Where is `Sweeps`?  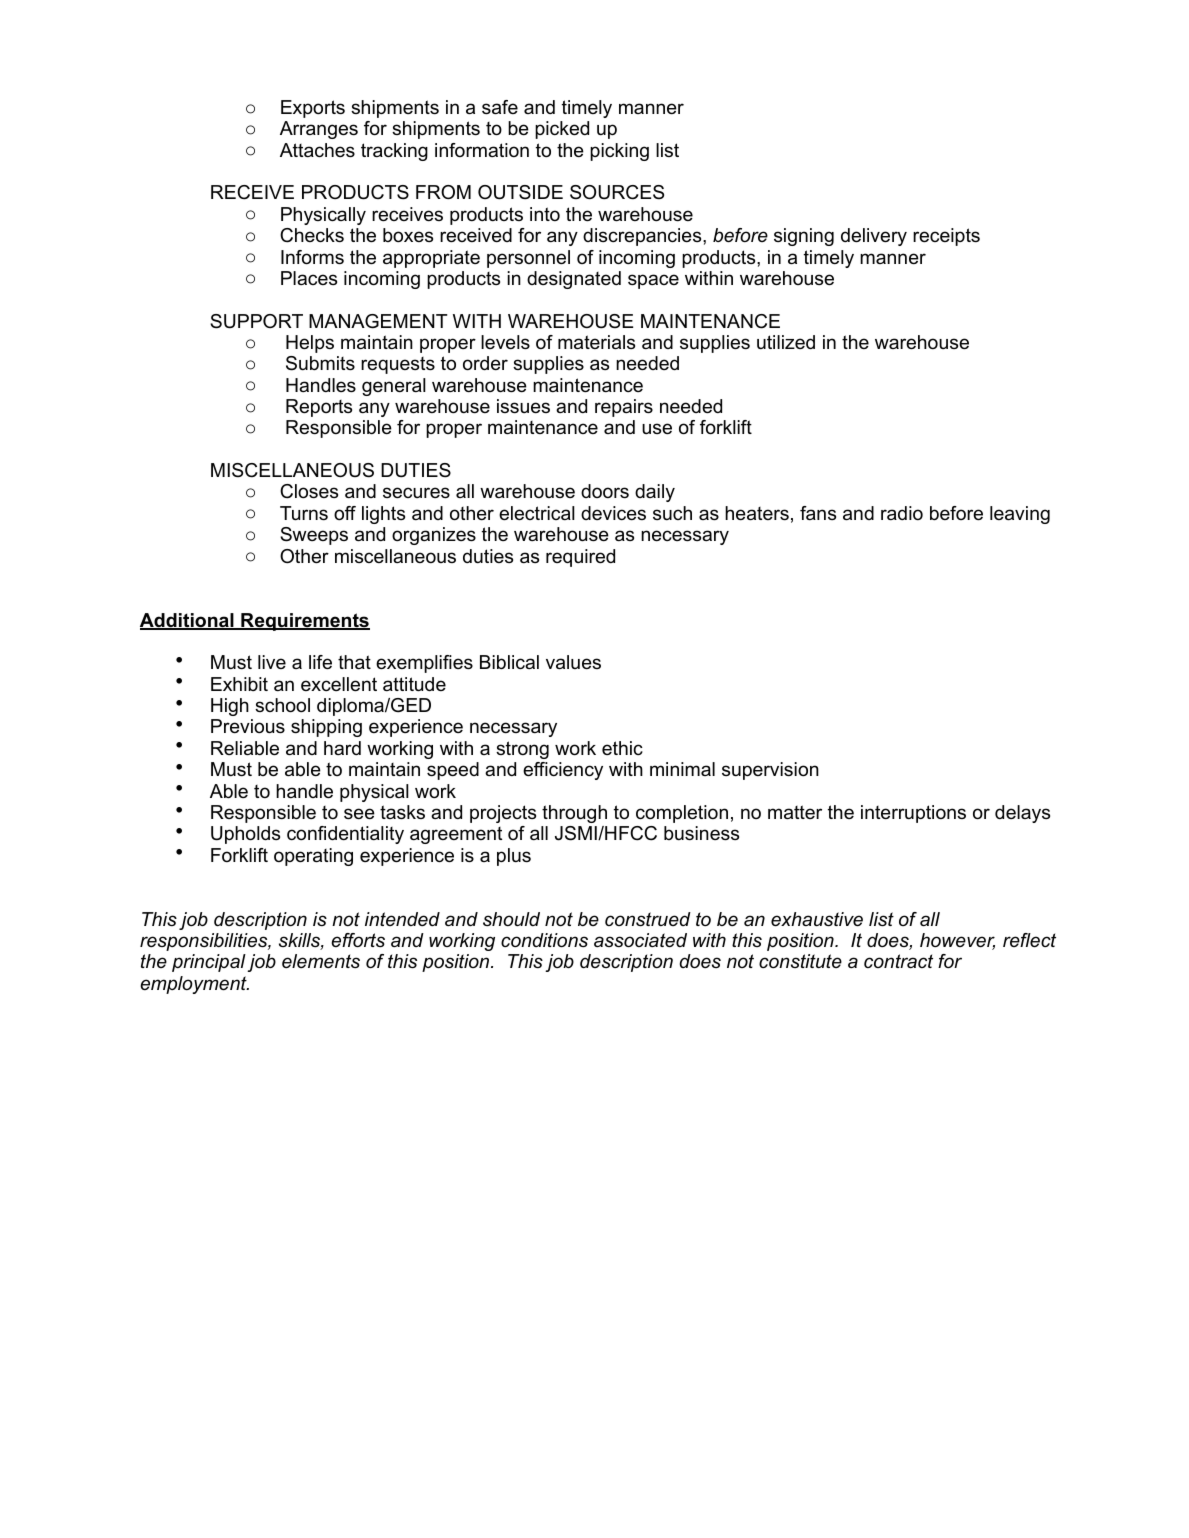
Sweeps is located at coordinates (314, 536).
